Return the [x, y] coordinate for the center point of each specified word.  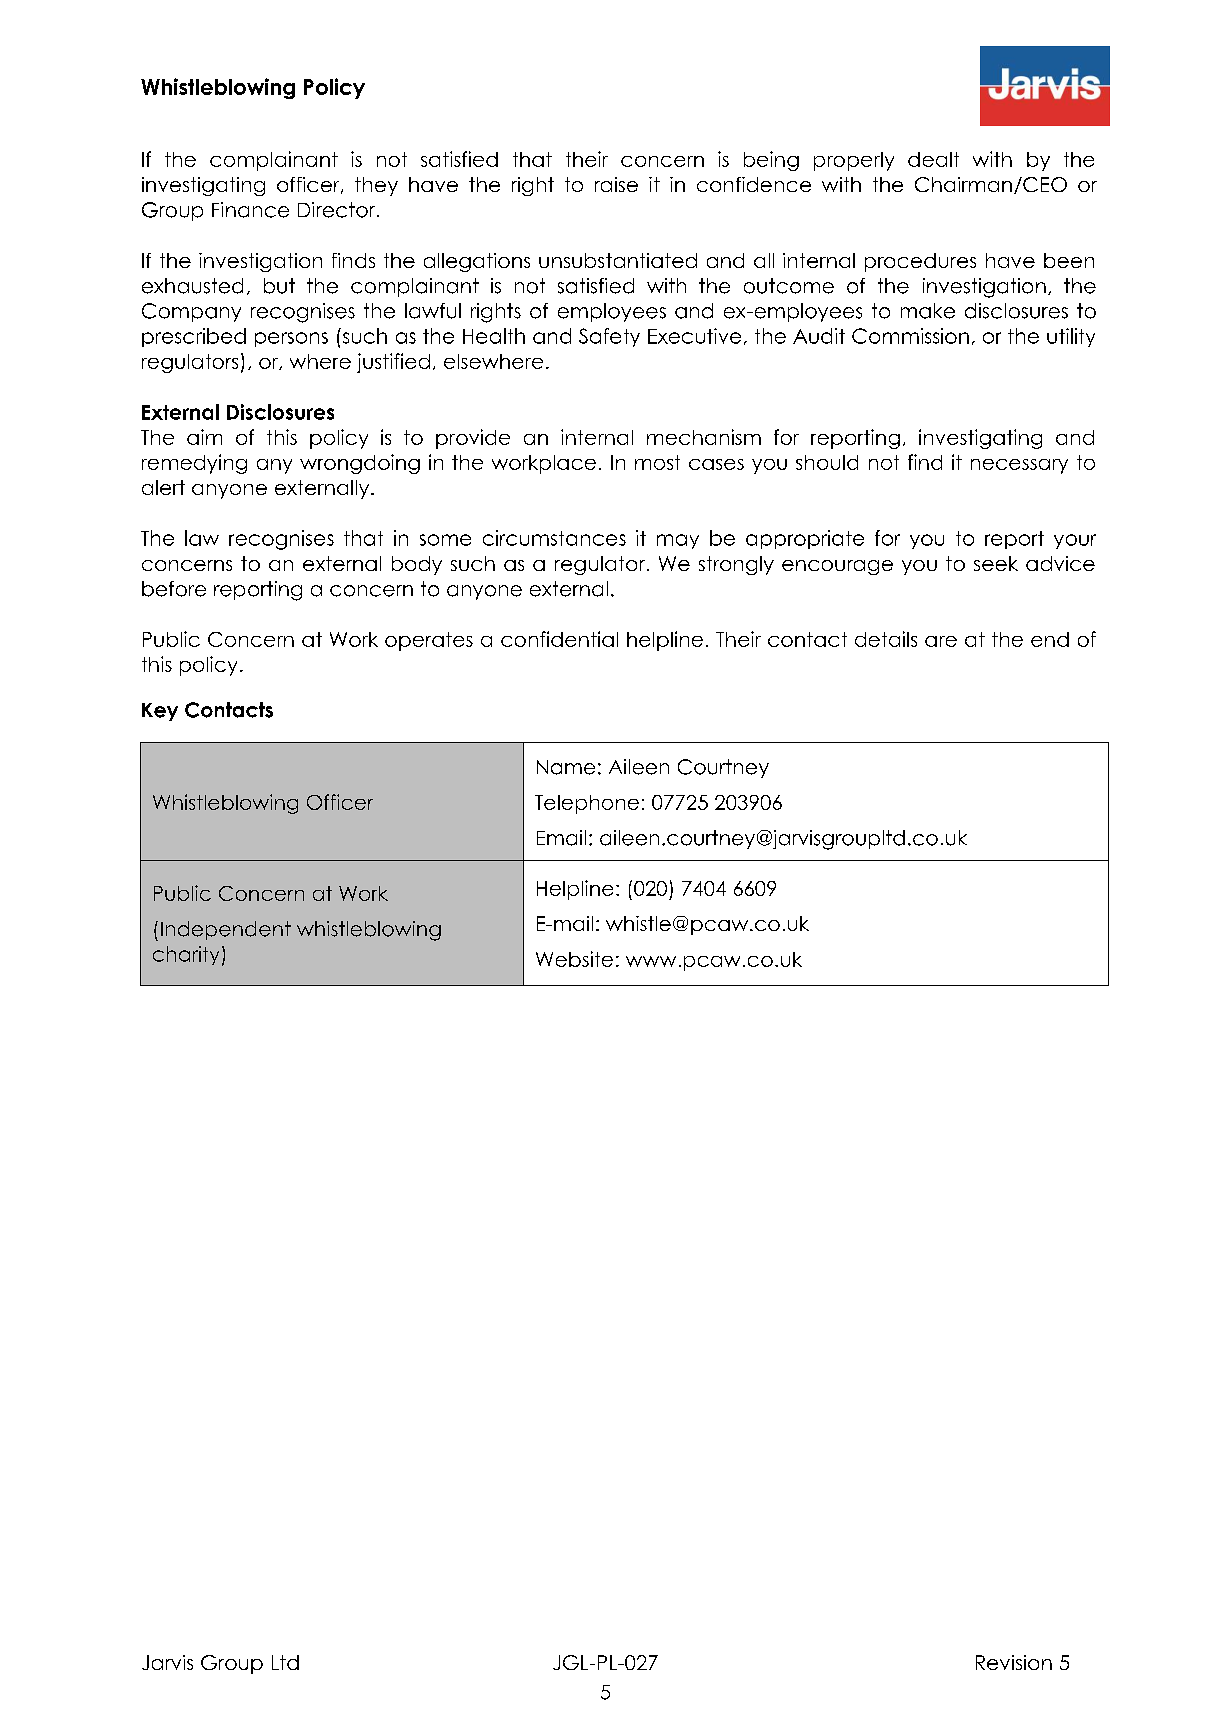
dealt [933, 159]
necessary [1019, 466]
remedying [194, 464]
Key [160, 712]
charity [186, 955]
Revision [1014, 1662]
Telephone [587, 804]
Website [574, 959]
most [657, 462]
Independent [226, 930]
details [886, 639]
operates [429, 641]
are [941, 641]
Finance [250, 210]
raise [616, 184]
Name [566, 767]
